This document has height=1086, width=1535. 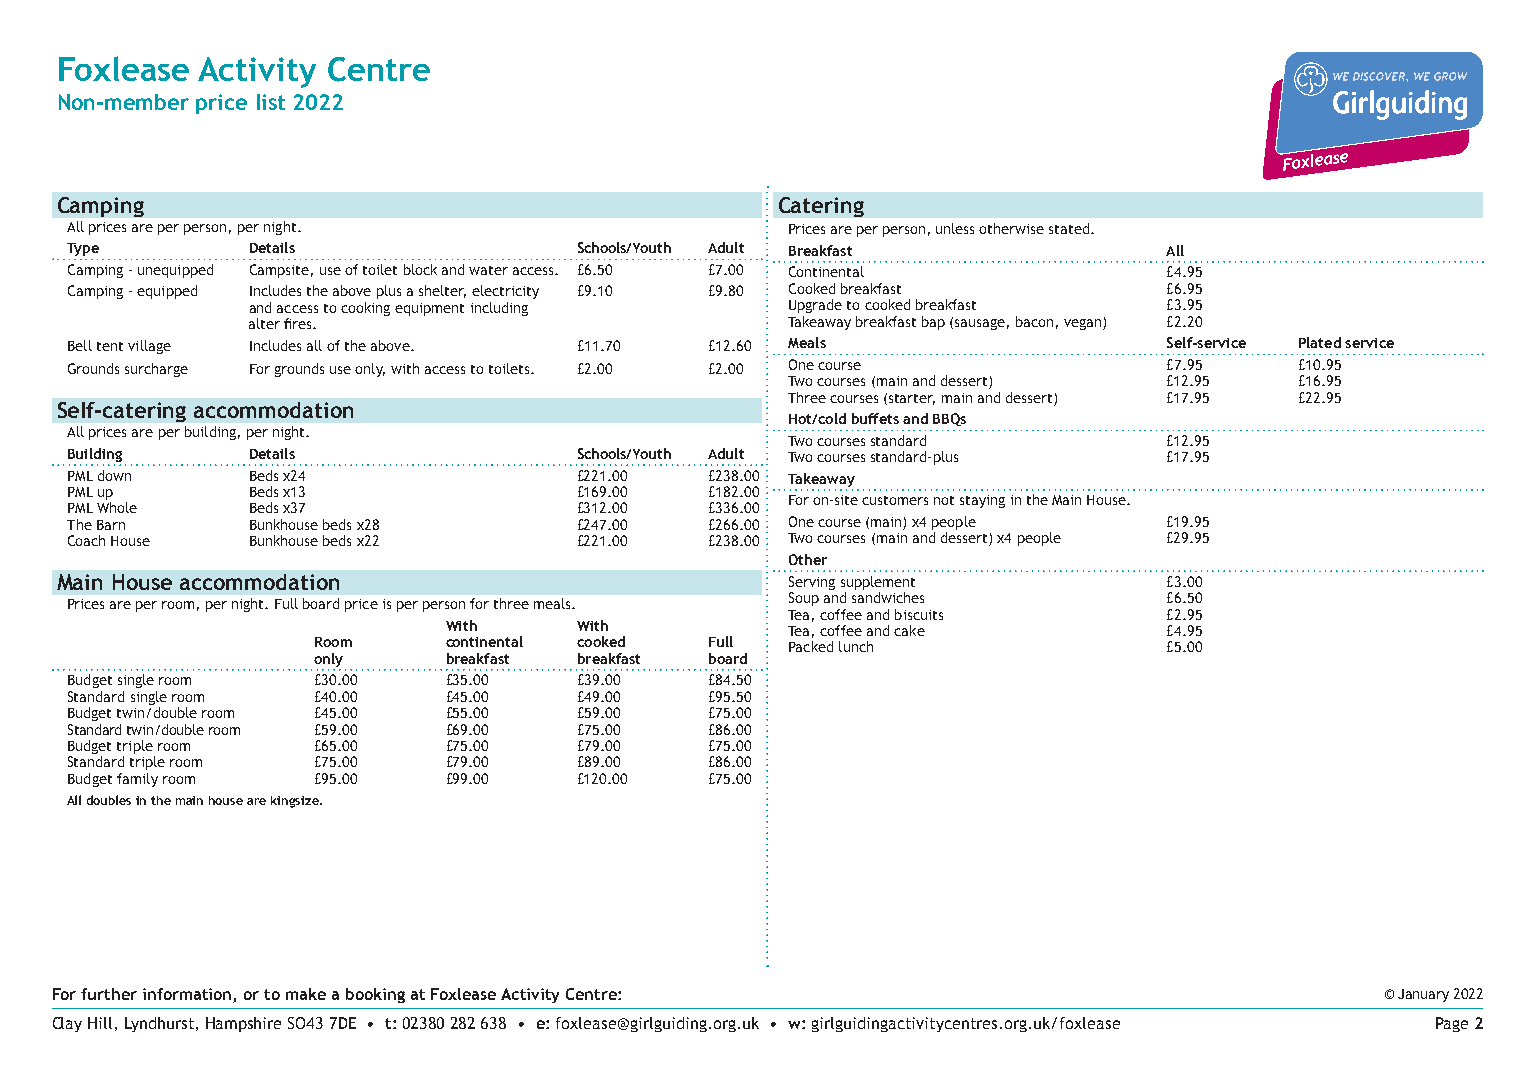 What do you see at coordinates (1423, 995) in the document?
I see `January` at bounding box center [1423, 995].
